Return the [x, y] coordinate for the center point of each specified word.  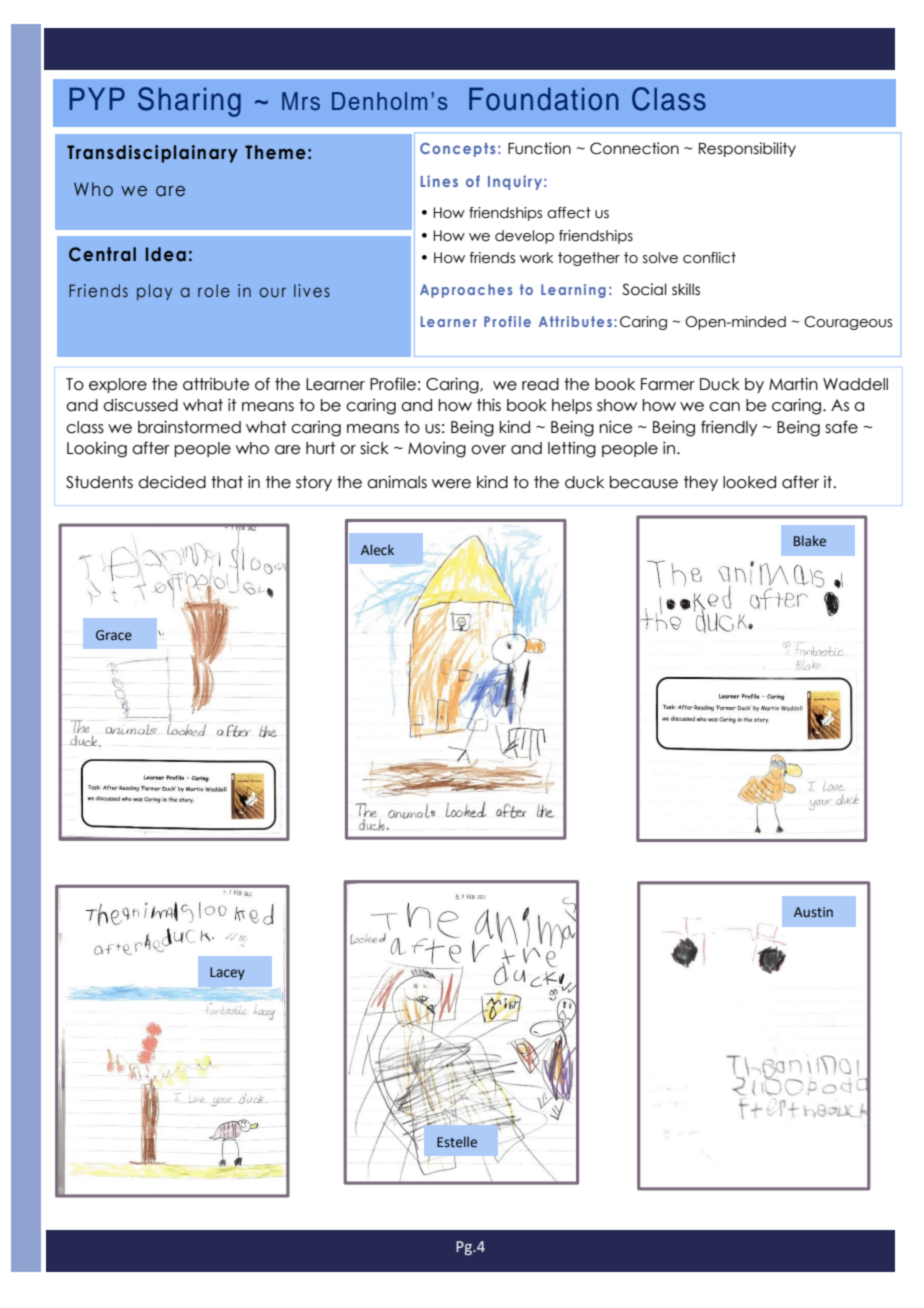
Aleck [377, 550]
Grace [114, 635]
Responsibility [747, 149]
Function [539, 148]
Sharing [189, 102]
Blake [810, 540]
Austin [813, 912]
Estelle [457, 1142]
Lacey [227, 973]
